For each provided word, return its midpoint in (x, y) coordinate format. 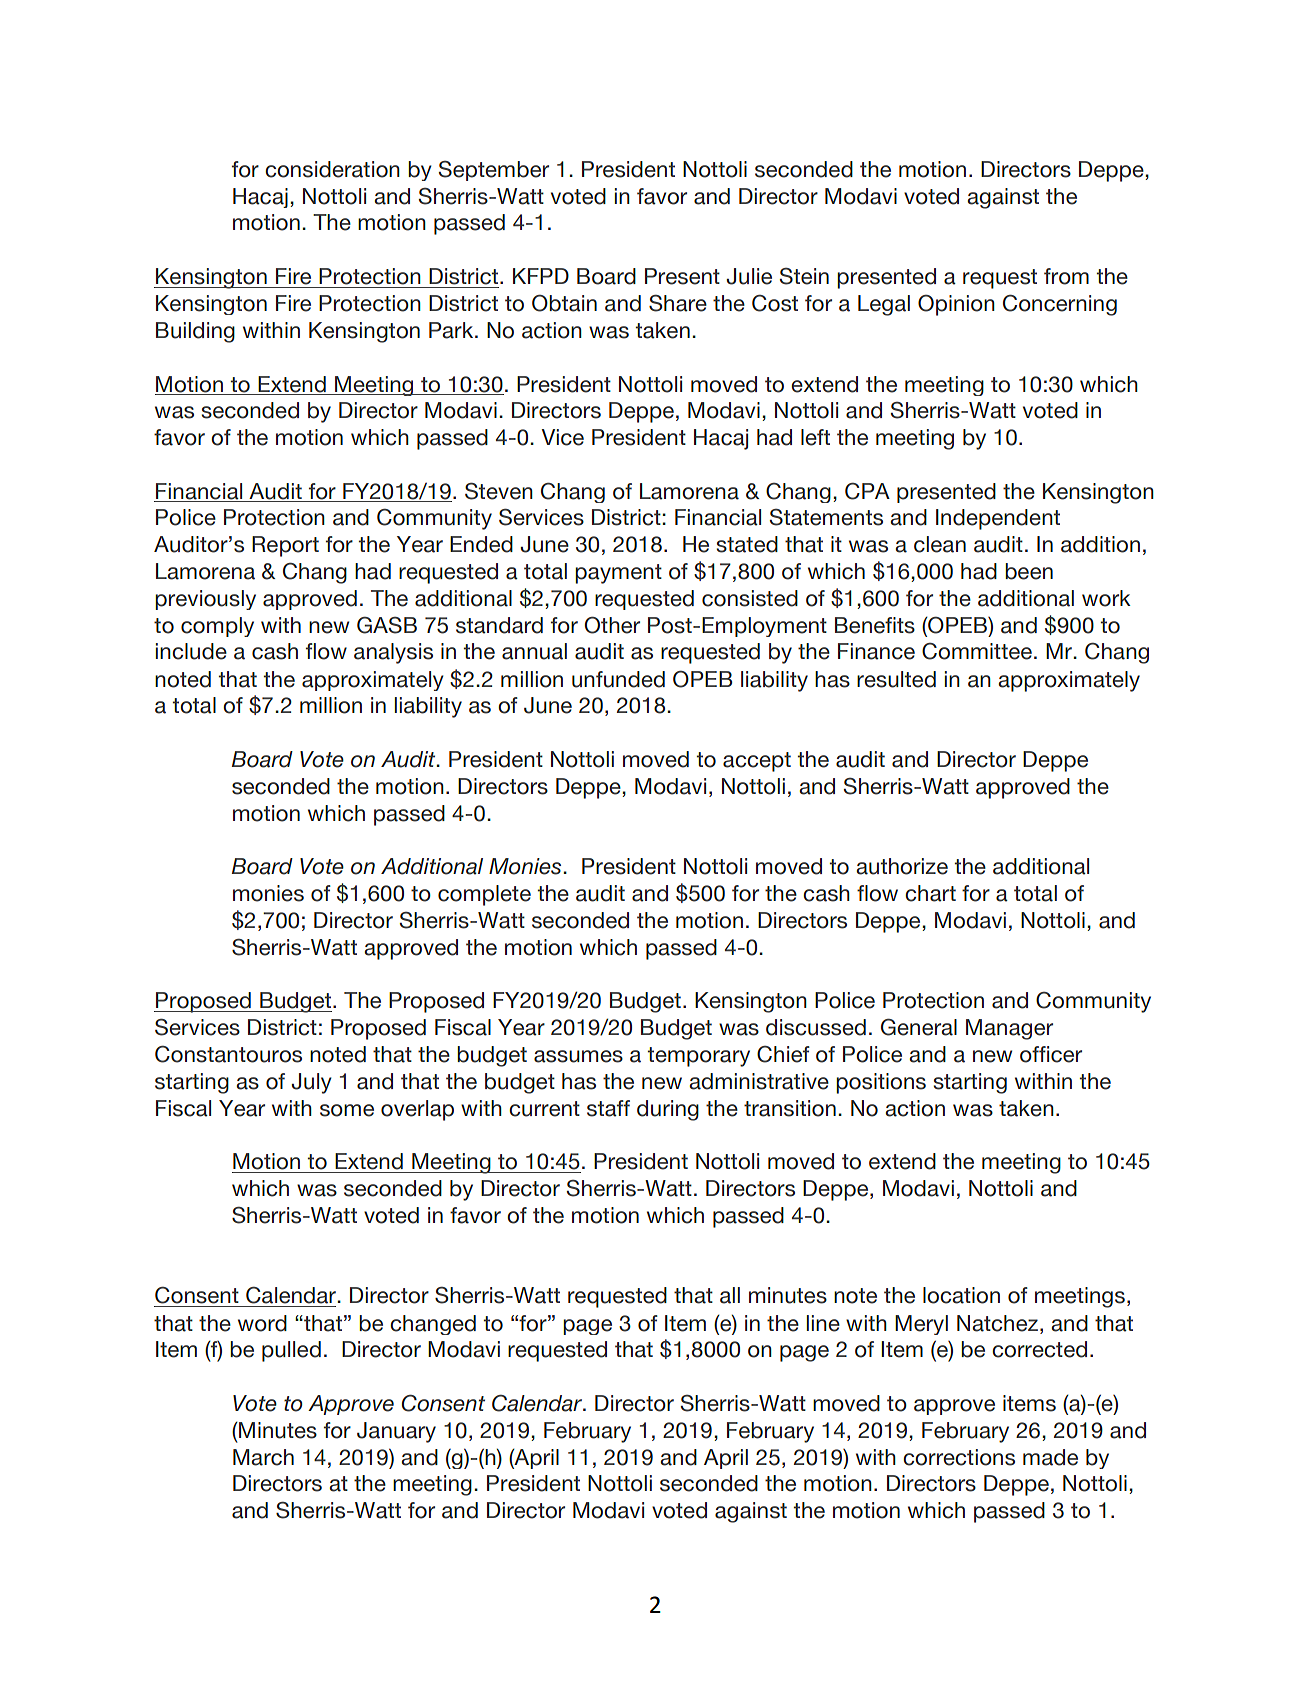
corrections (959, 1457)
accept (757, 762)
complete (484, 895)
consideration (332, 169)
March (263, 1457)
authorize (902, 866)
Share (678, 303)
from (1066, 276)
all (730, 1295)
